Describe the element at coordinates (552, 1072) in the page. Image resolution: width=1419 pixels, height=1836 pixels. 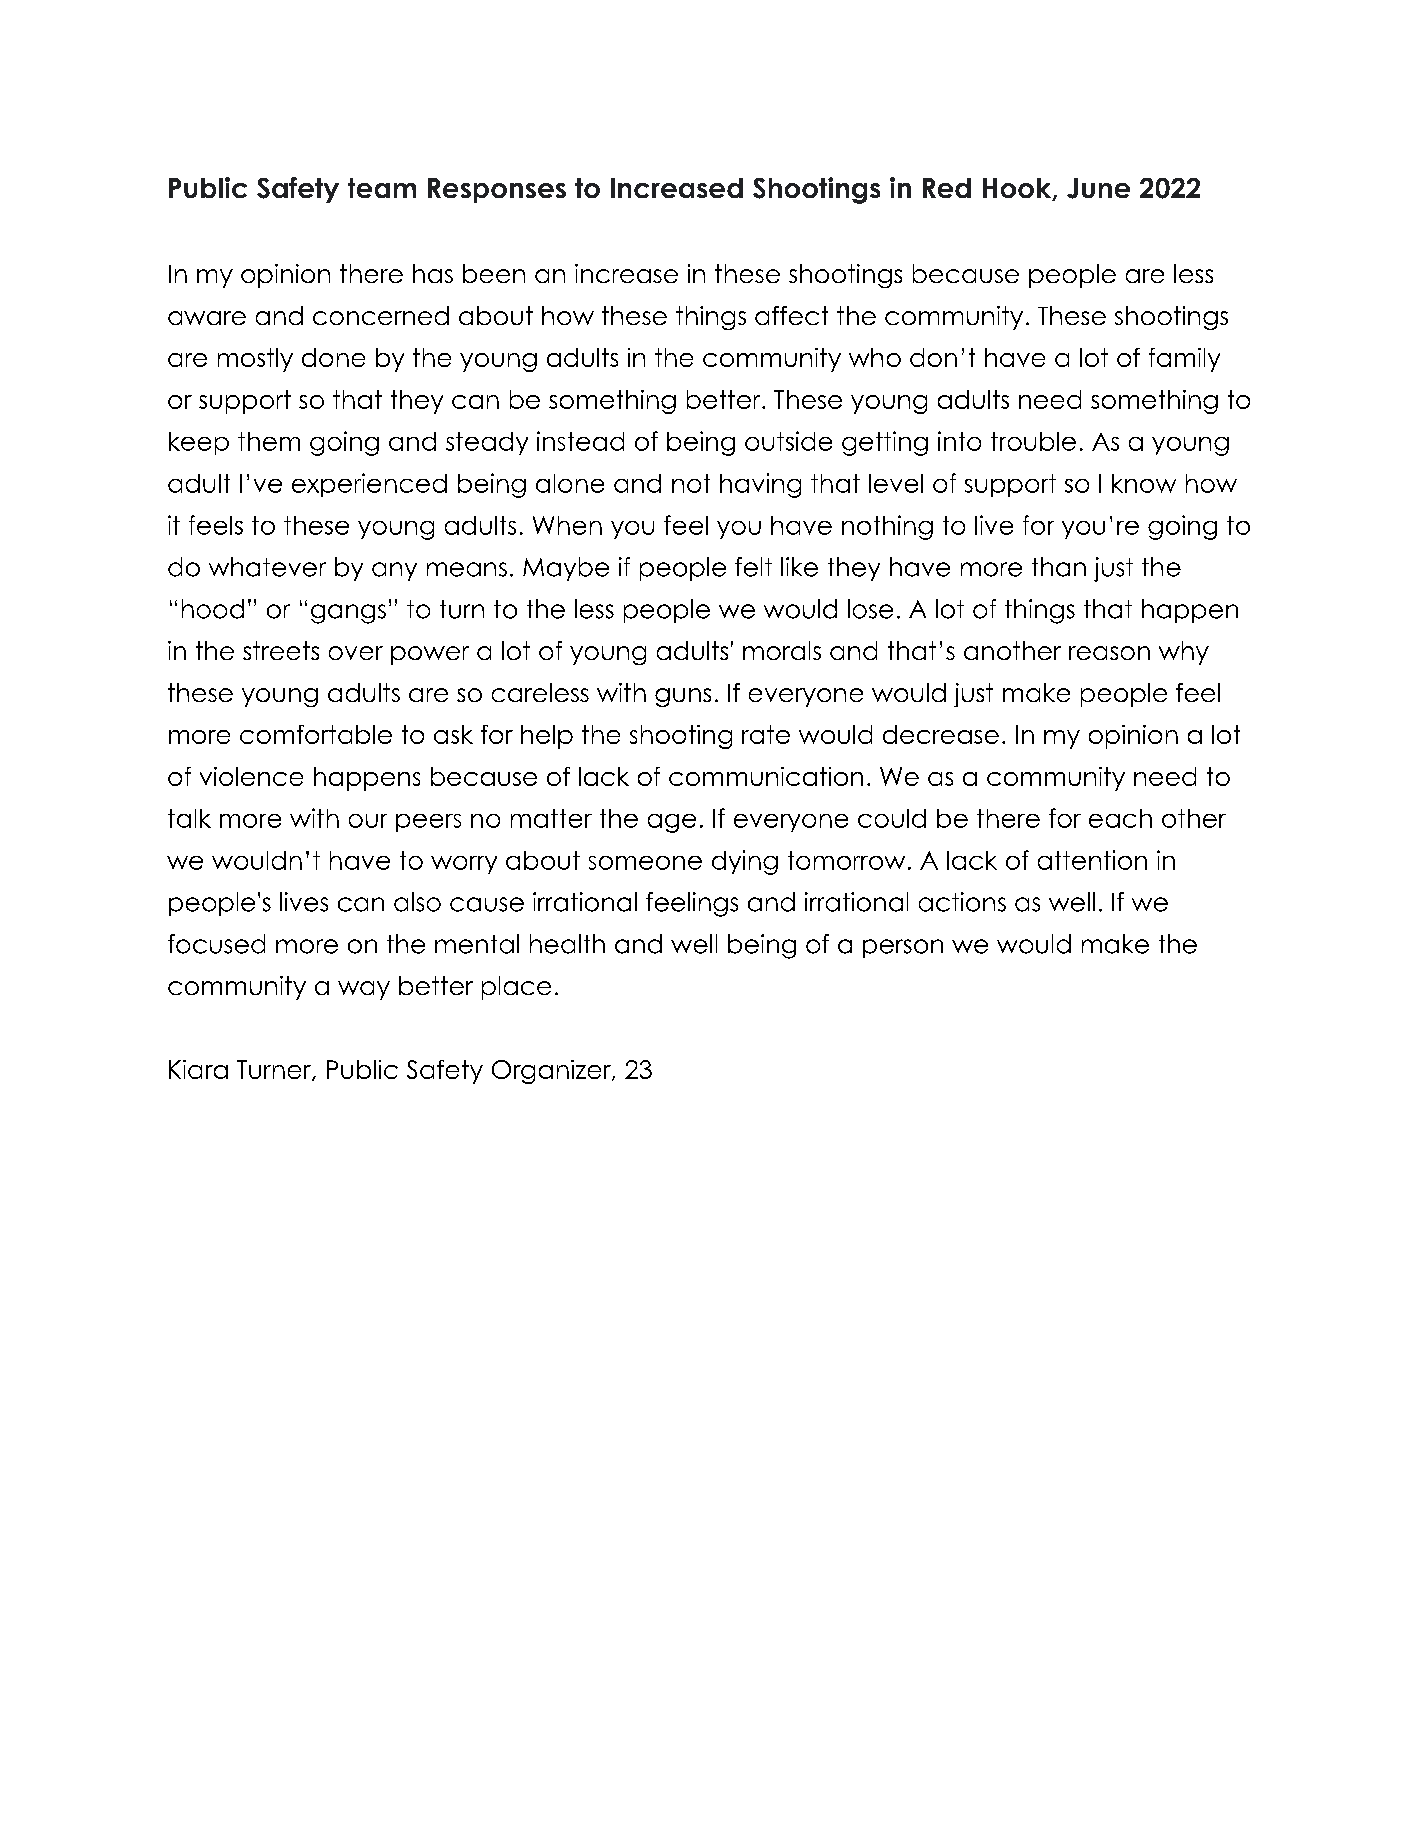
I see `Organizer` at that location.
